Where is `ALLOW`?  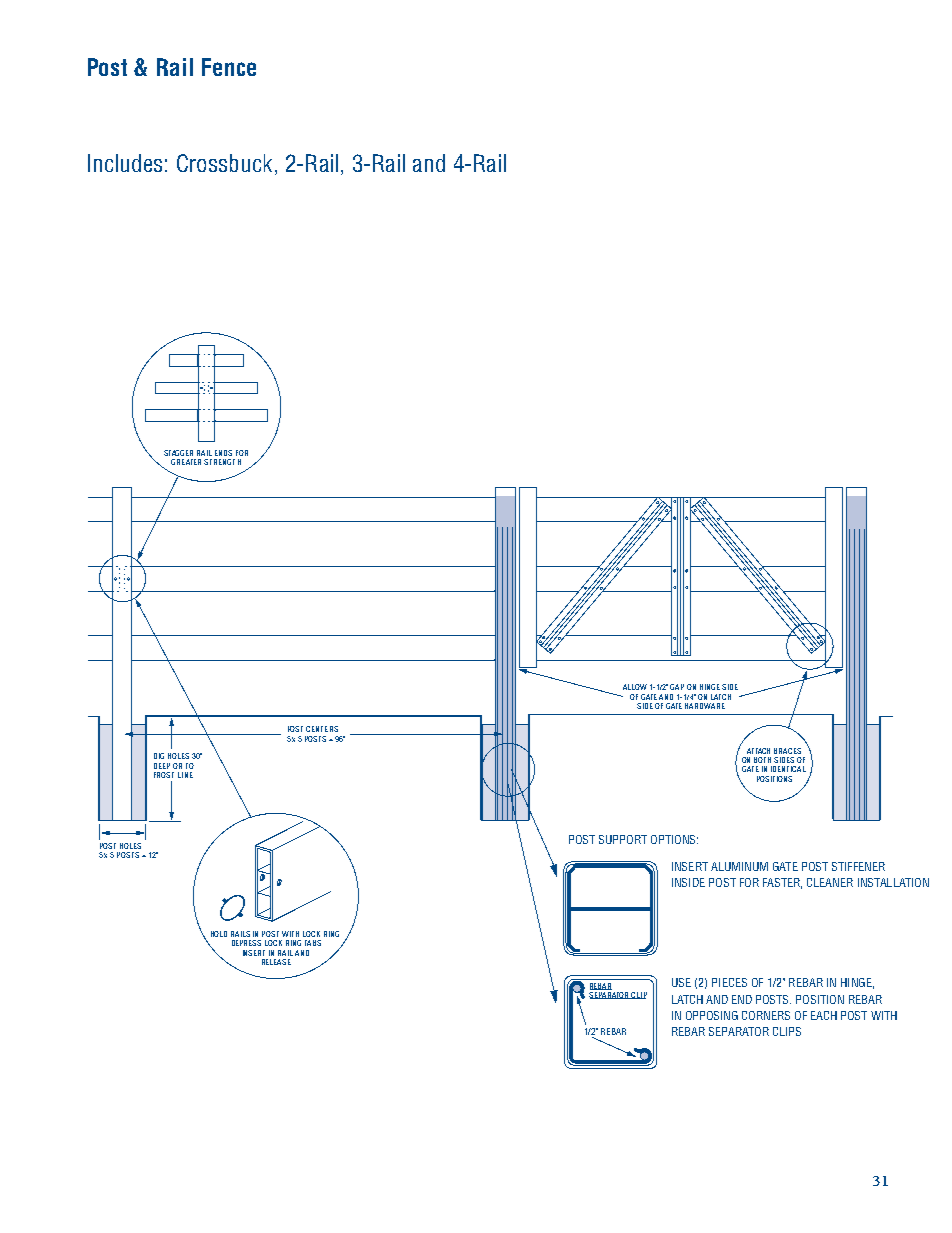 ALLOW is located at coordinates (635, 687).
